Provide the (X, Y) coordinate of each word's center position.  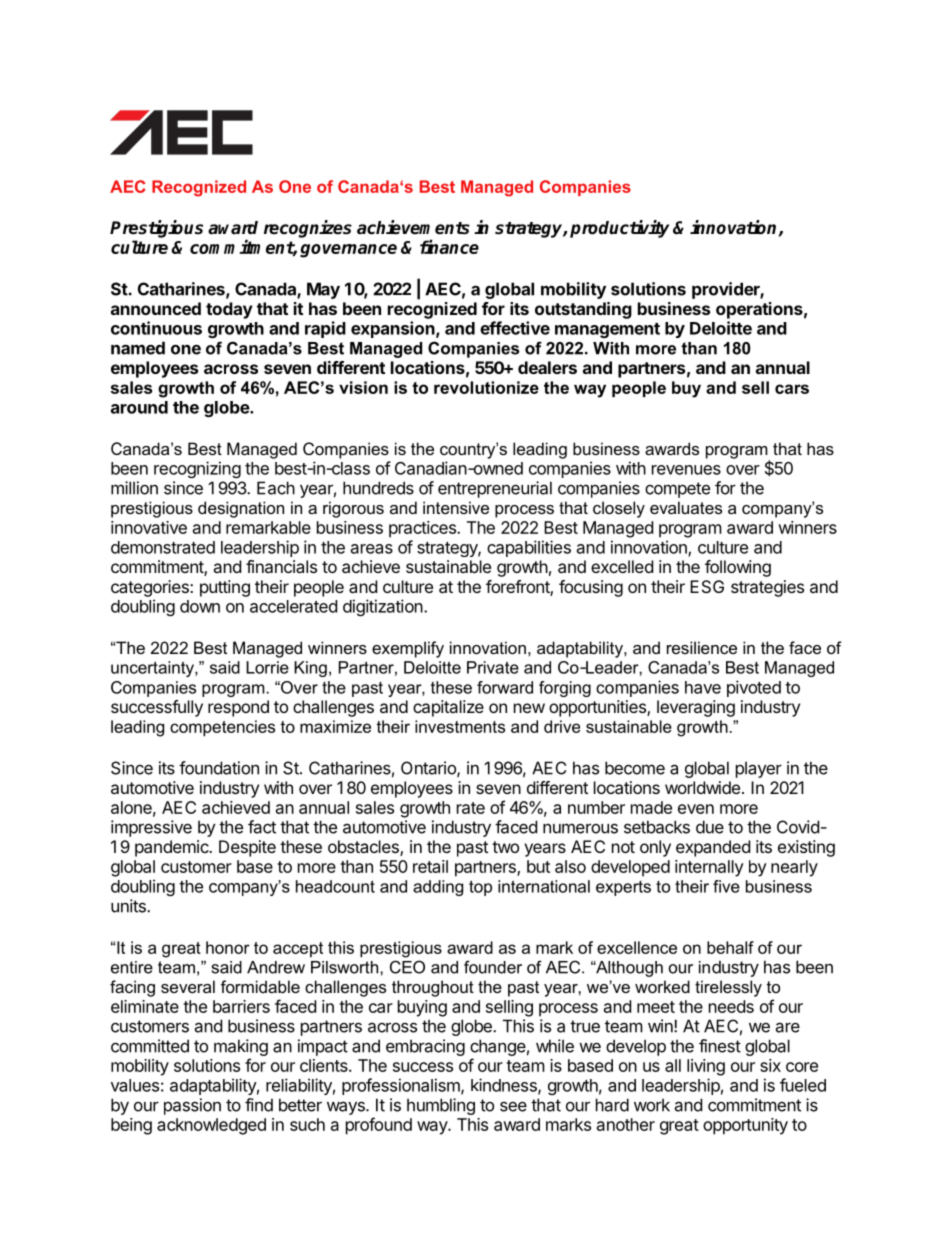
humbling (441, 1106)
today (229, 310)
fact (262, 827)
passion (192, 1106)
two (505, 847)
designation (241, 509)
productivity (619, 229)
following (738, 568)
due (710, 827)
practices (423, 529)
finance (449, 246)
